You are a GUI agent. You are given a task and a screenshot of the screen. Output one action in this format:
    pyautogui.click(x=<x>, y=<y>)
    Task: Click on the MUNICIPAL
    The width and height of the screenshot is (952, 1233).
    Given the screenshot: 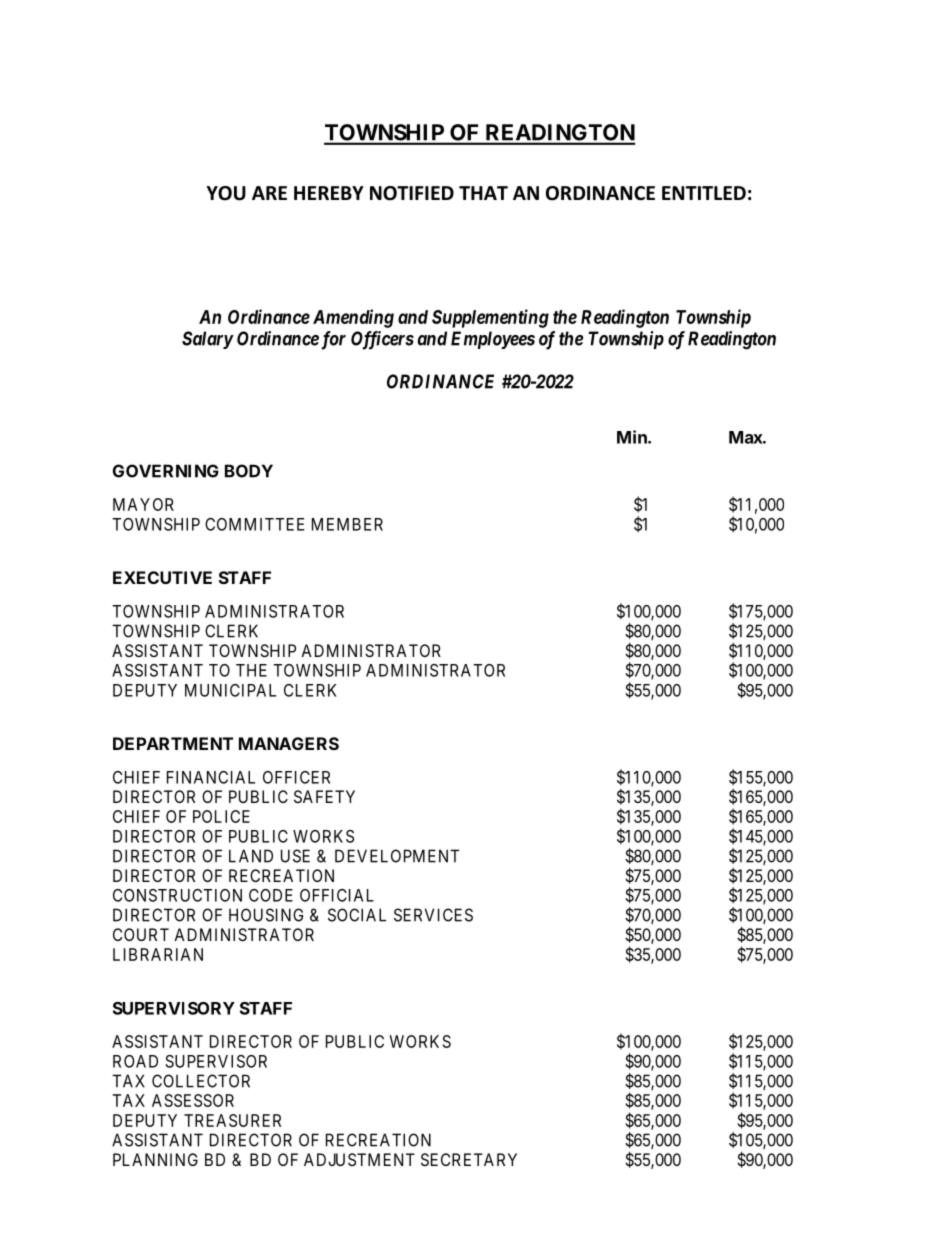 What is the action you would take?
    pyautogui.click(x=230, y=690)
